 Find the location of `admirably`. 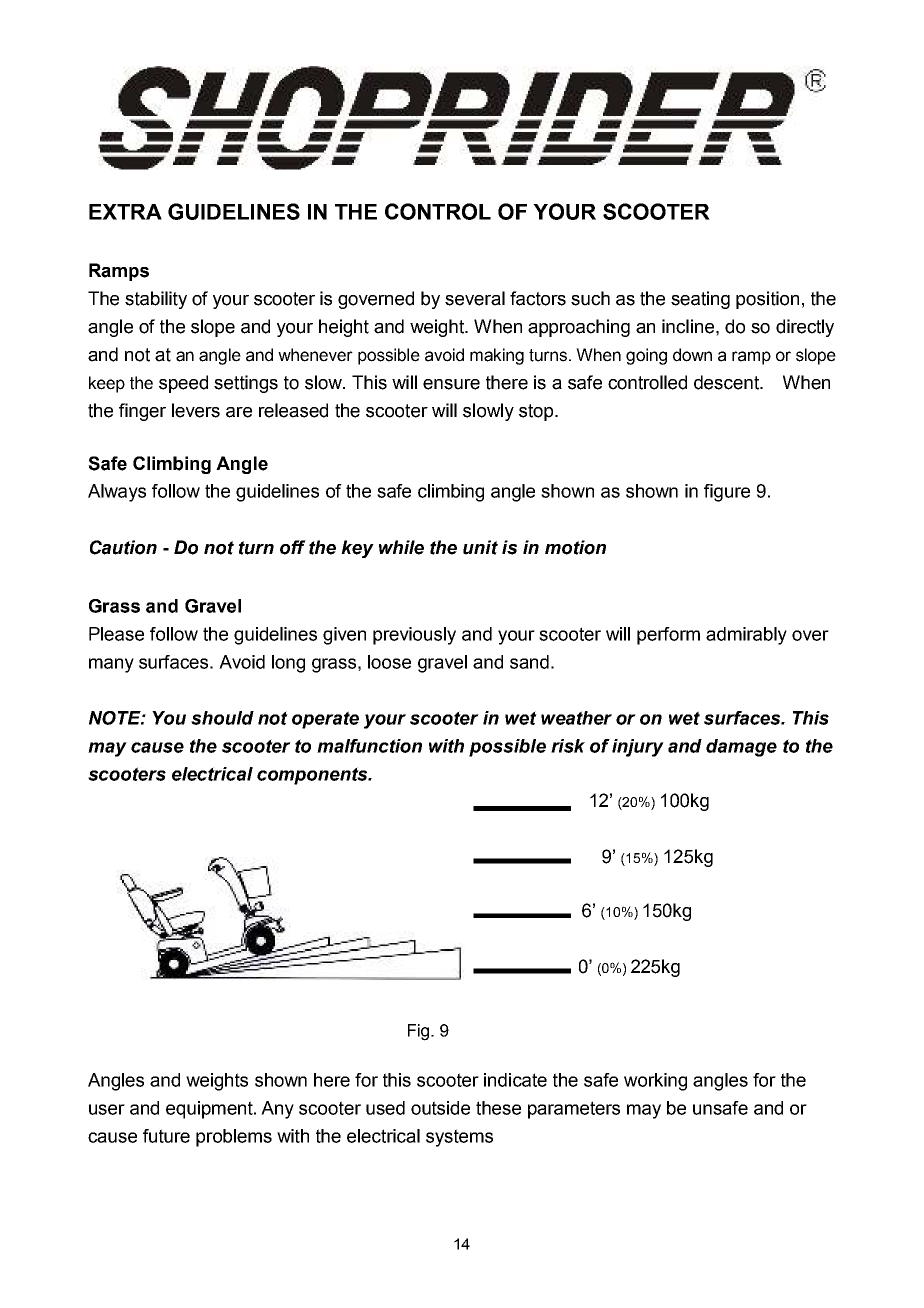

admirably is located at coordinates (746, 636).
